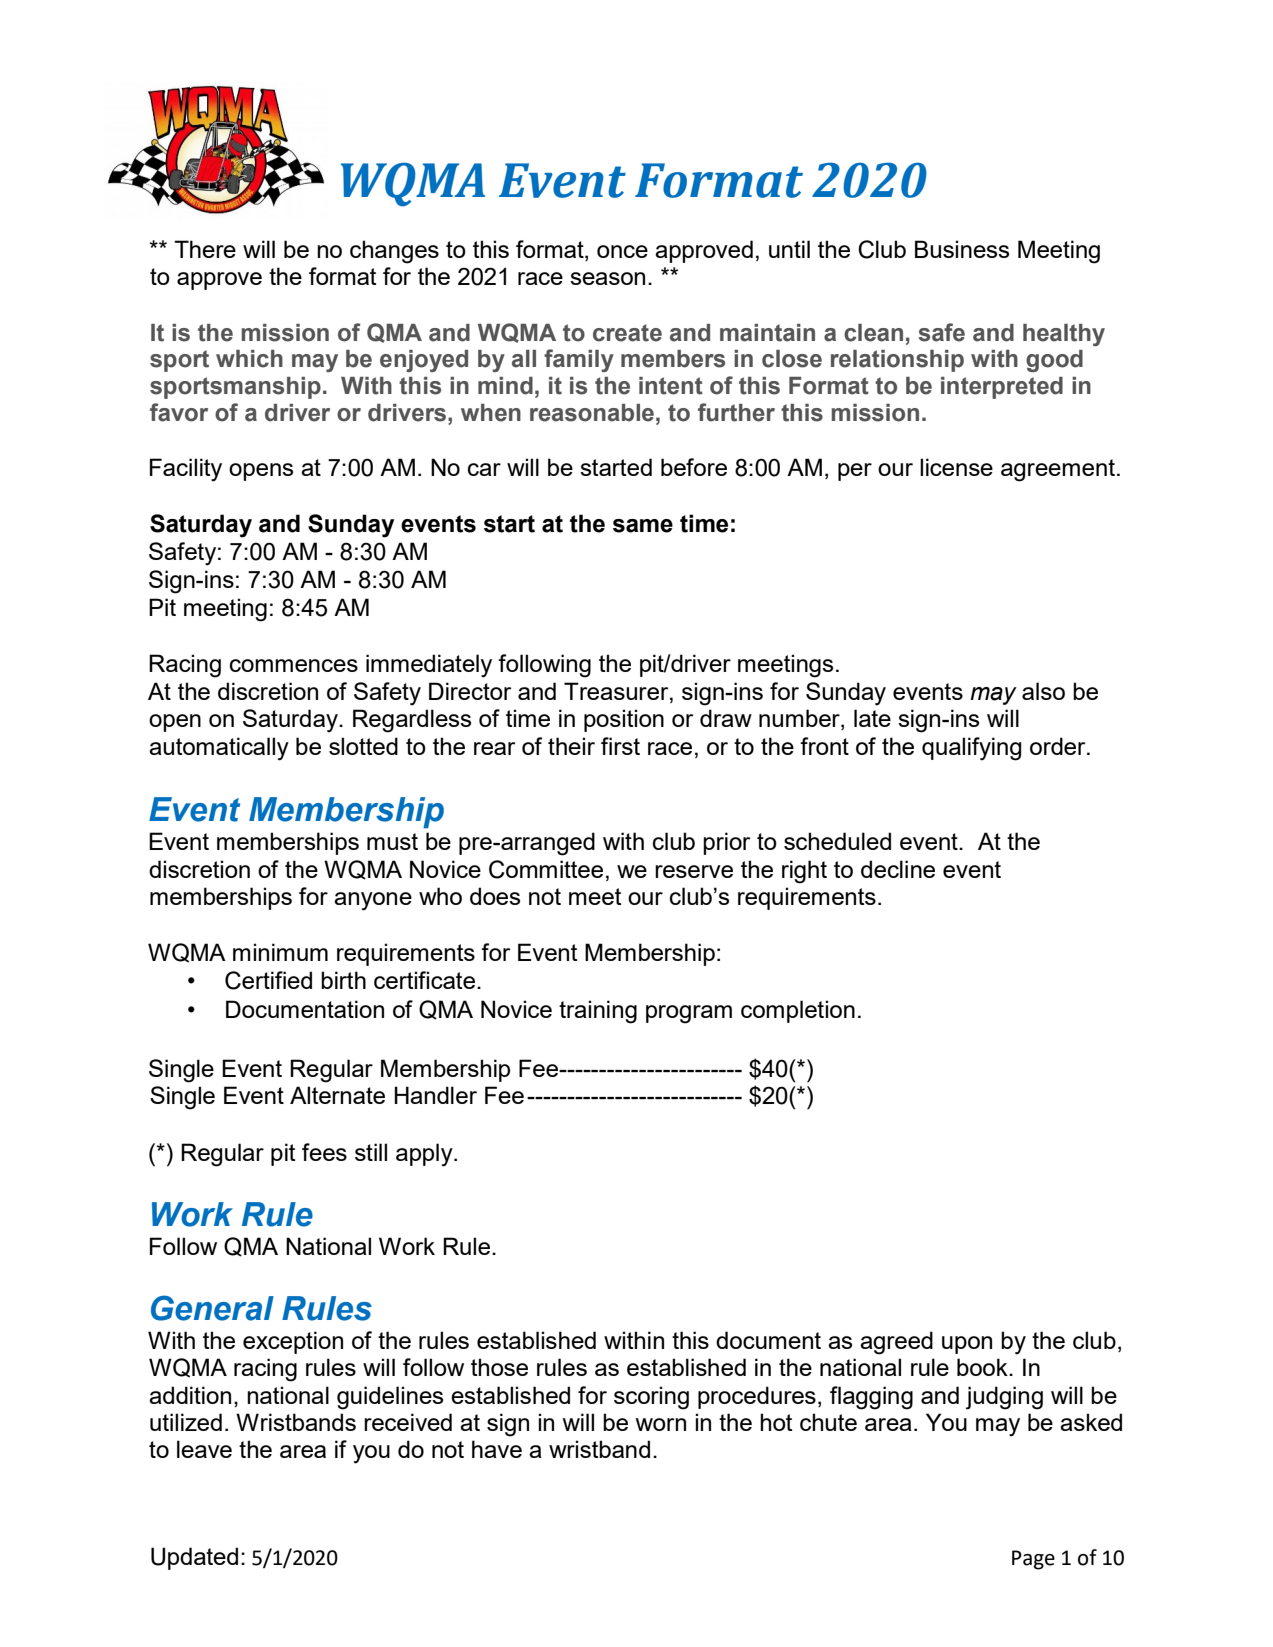  Describe the element at coordinates (962, 249) in the screenshot. I see `Business` at that location.
